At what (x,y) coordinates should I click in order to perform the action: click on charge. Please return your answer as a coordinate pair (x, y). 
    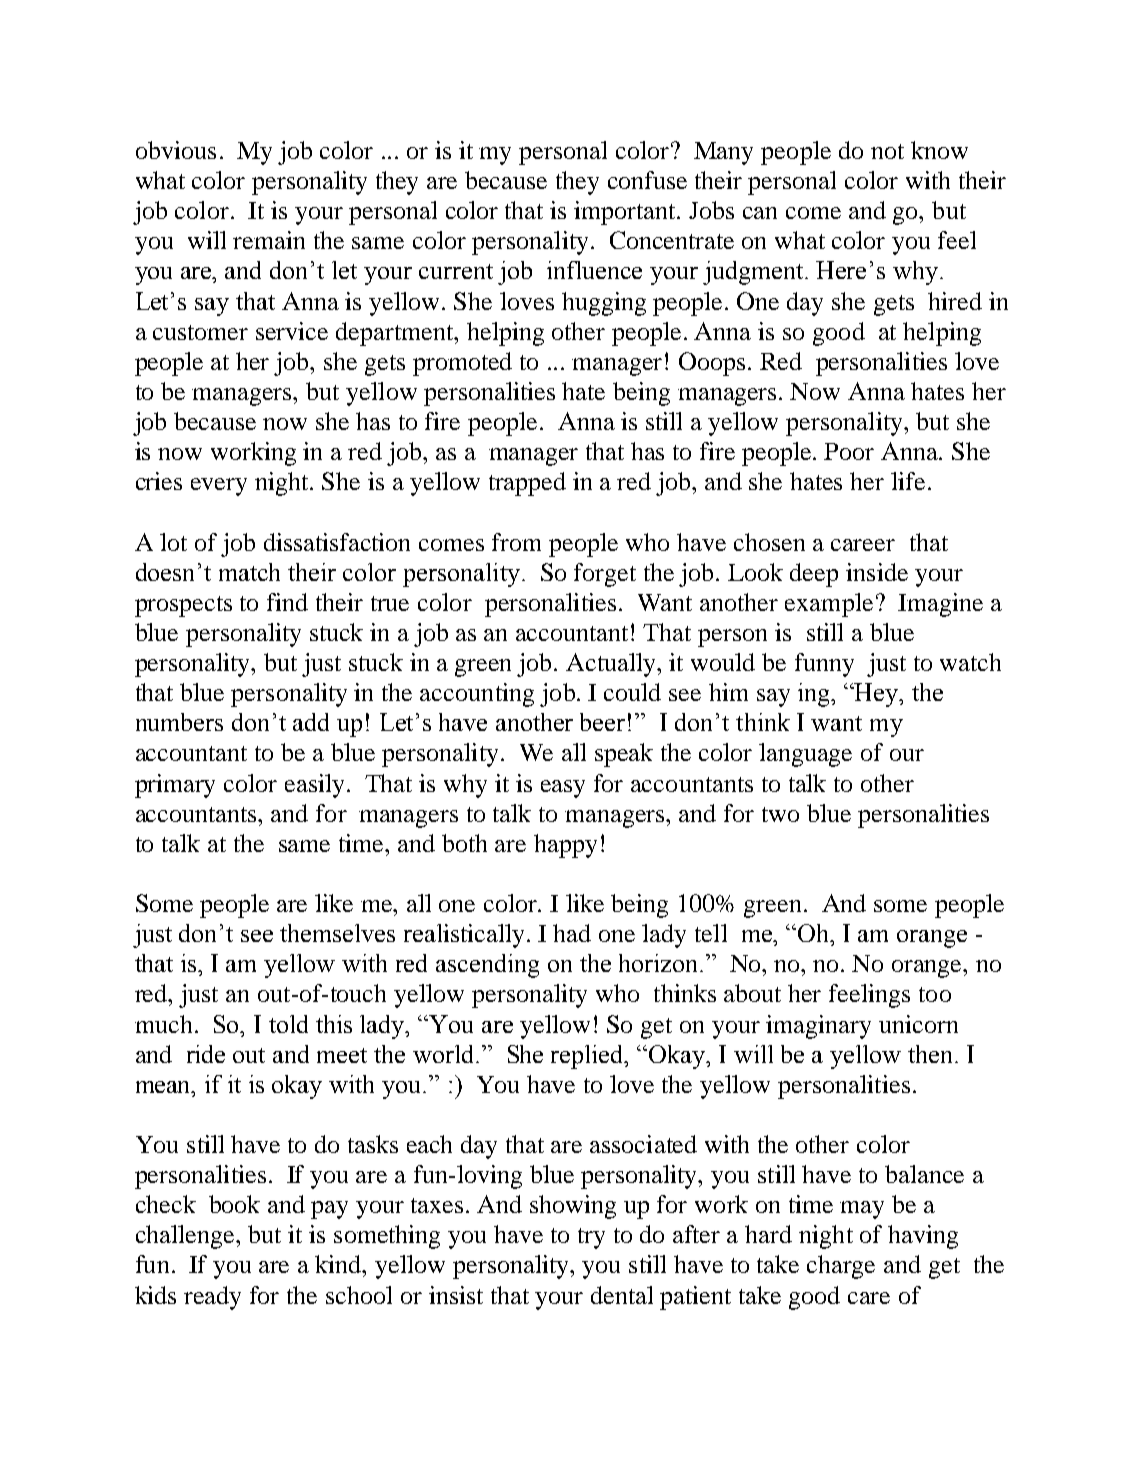
    Looking at the image, I should click on (841, 1267).
